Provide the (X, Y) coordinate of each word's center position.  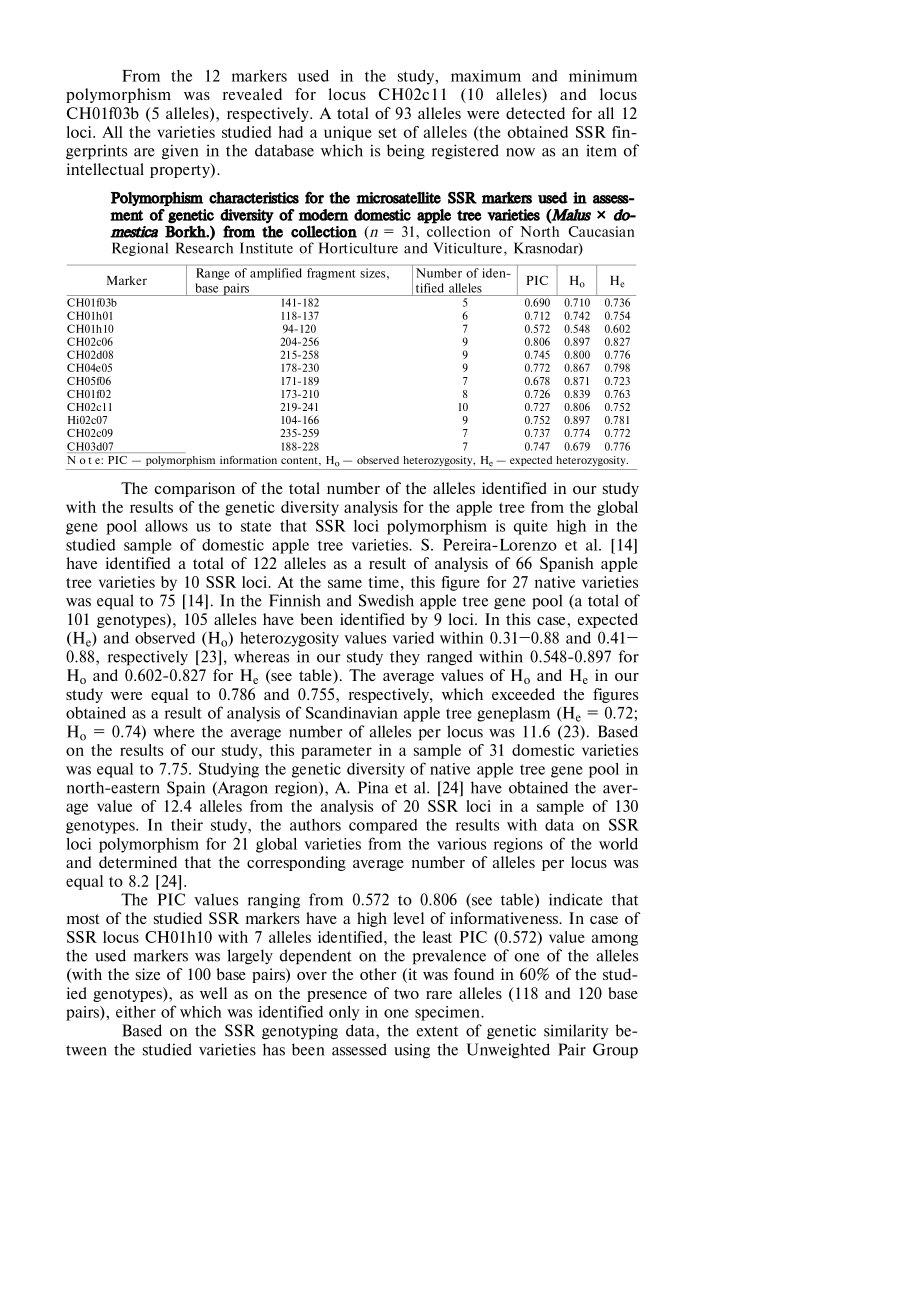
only (344, 1013)
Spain (186, 789)
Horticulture (358, 248)
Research (204, 248)
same (345, 583)
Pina (373, 787)
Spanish (567, 564)
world (618, 844)
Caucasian (602, 231)
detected (535, 113)
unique (348, 133)
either (136, 1012)
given (180, 151)
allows (166, 526)
